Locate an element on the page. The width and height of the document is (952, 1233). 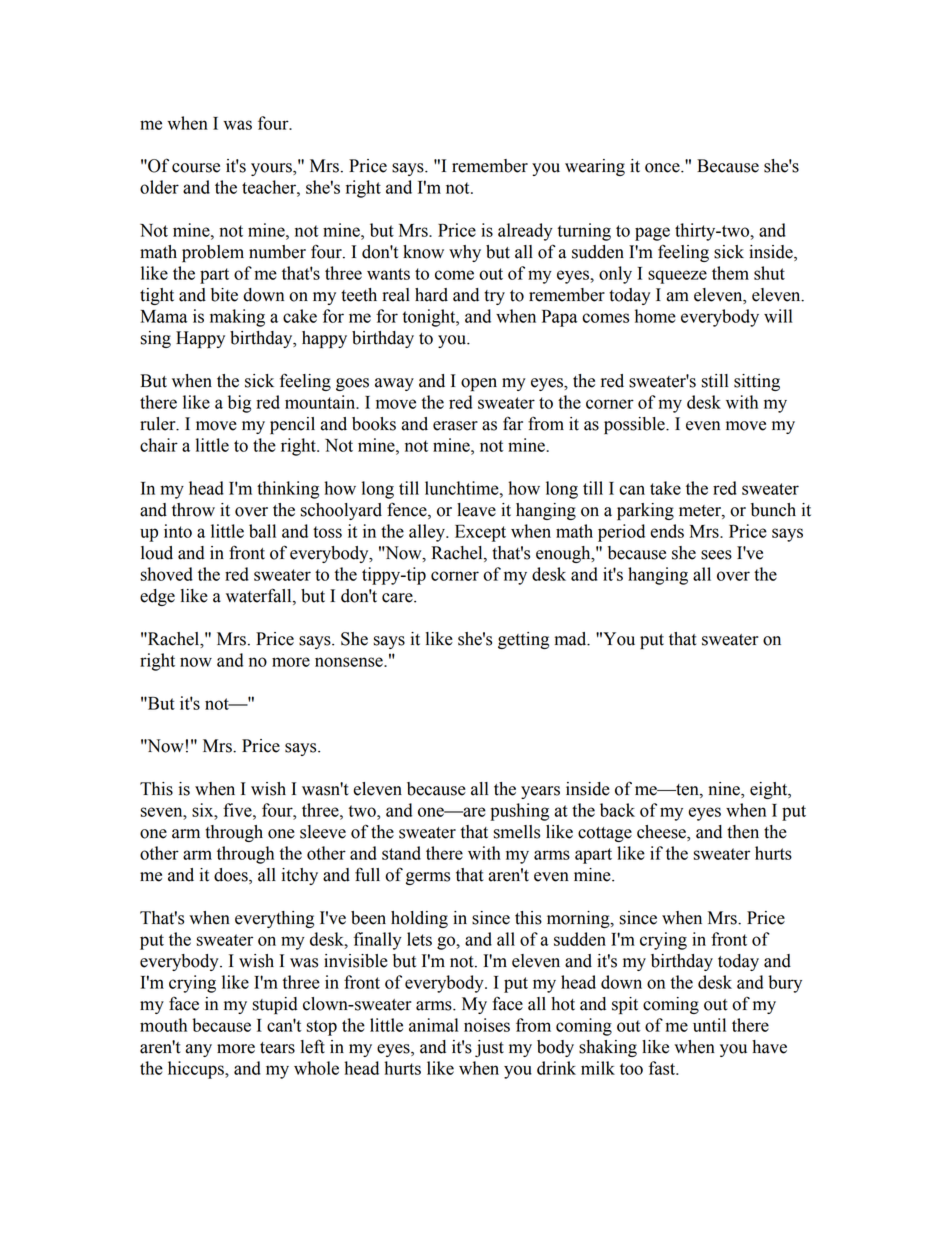
already is located at coordinates (525, 232).
